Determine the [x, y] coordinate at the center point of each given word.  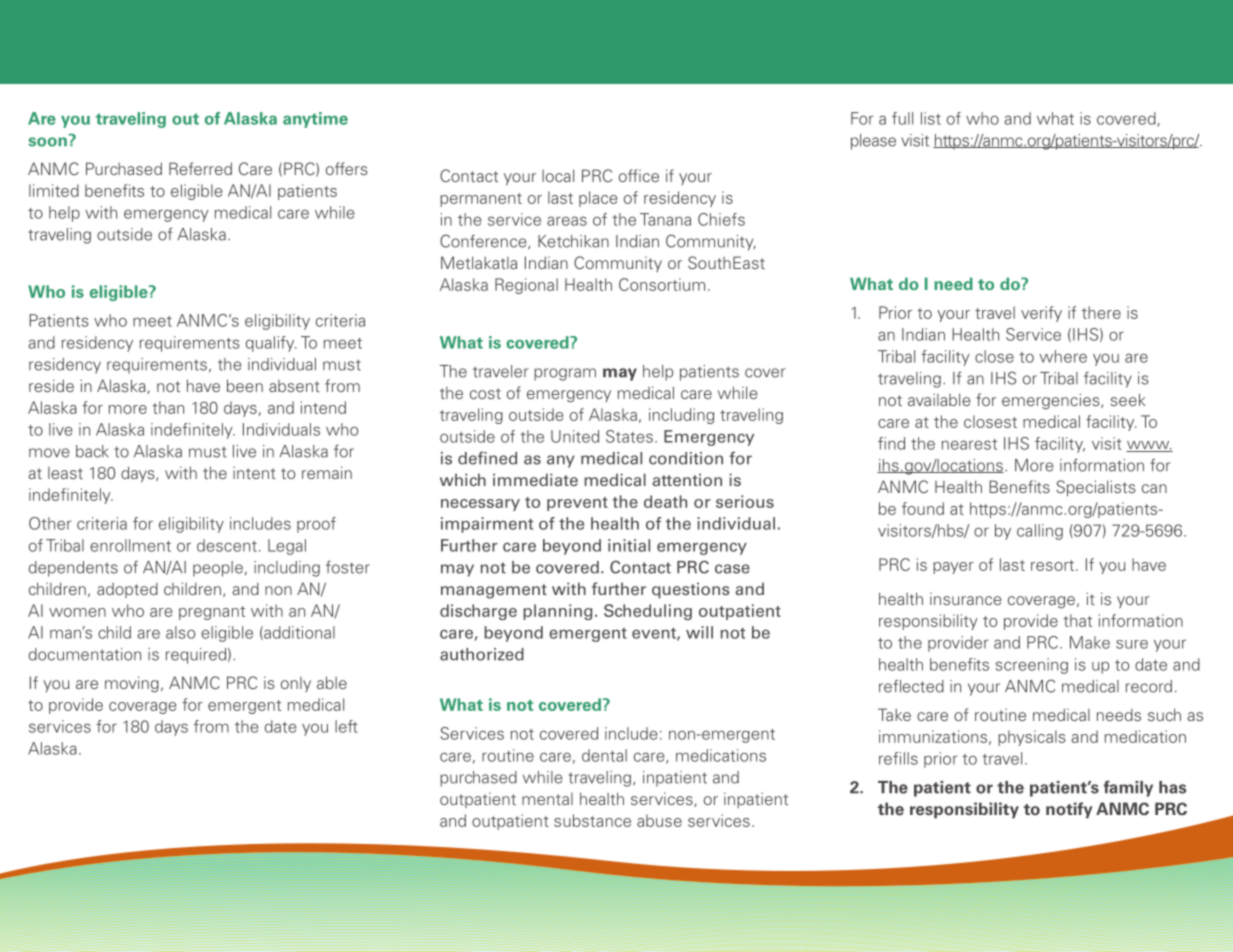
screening [1031, 666]
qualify [271, 344]
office [639, 175]
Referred [200, 168]
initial [629, 545]
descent [227, 545]
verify [1041, 314]
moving [132, 684]
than [168, 407]
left [346, 726]
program [565, 374]
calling [1040, 532]
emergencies [1052, 401]
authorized [482, 654]
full [902, 118]
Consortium [662, 284]
